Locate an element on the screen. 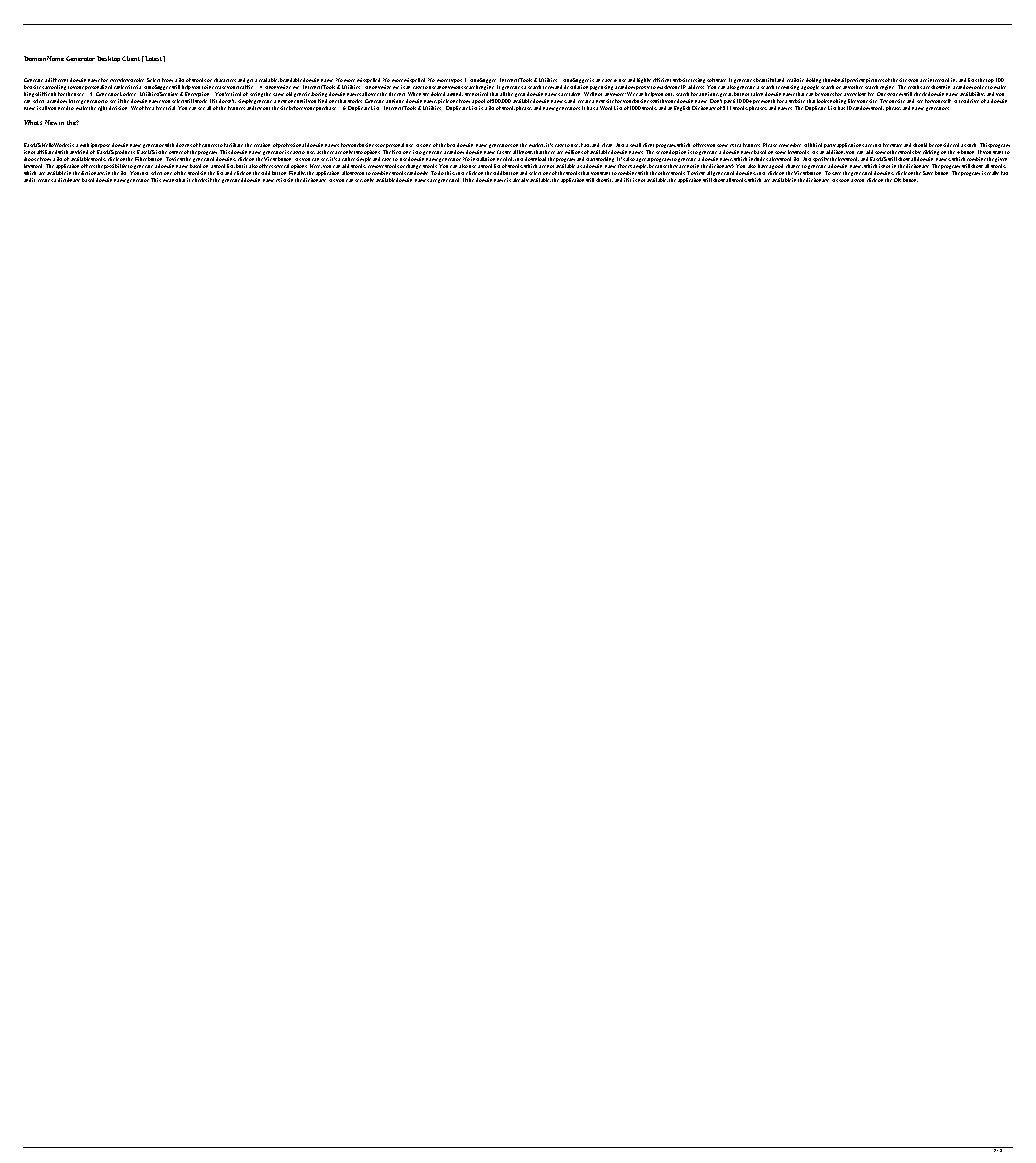 The image size is (1036, 1163). looks is located at coordinates (823, 101).
